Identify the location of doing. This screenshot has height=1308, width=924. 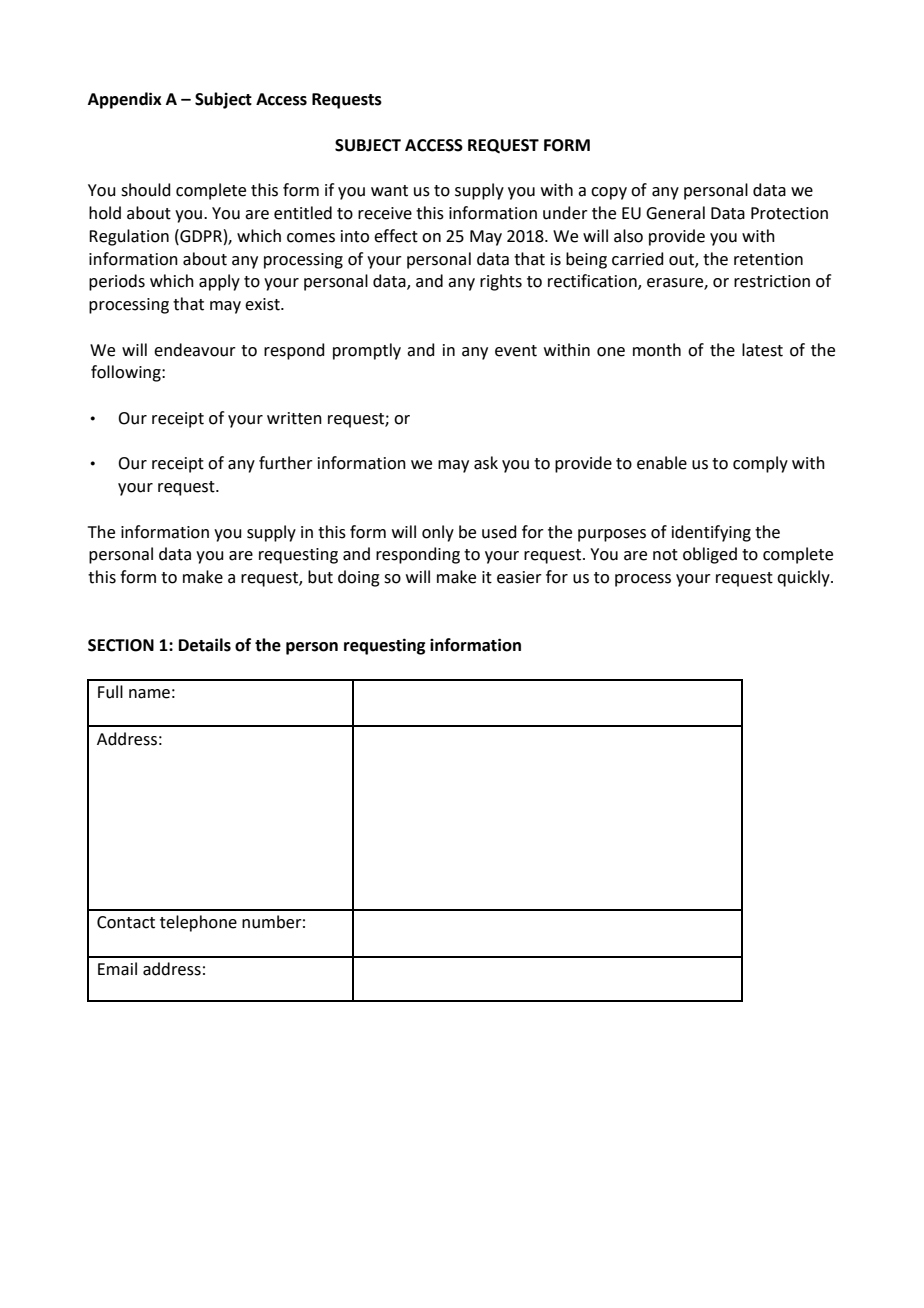
(359, 578).
